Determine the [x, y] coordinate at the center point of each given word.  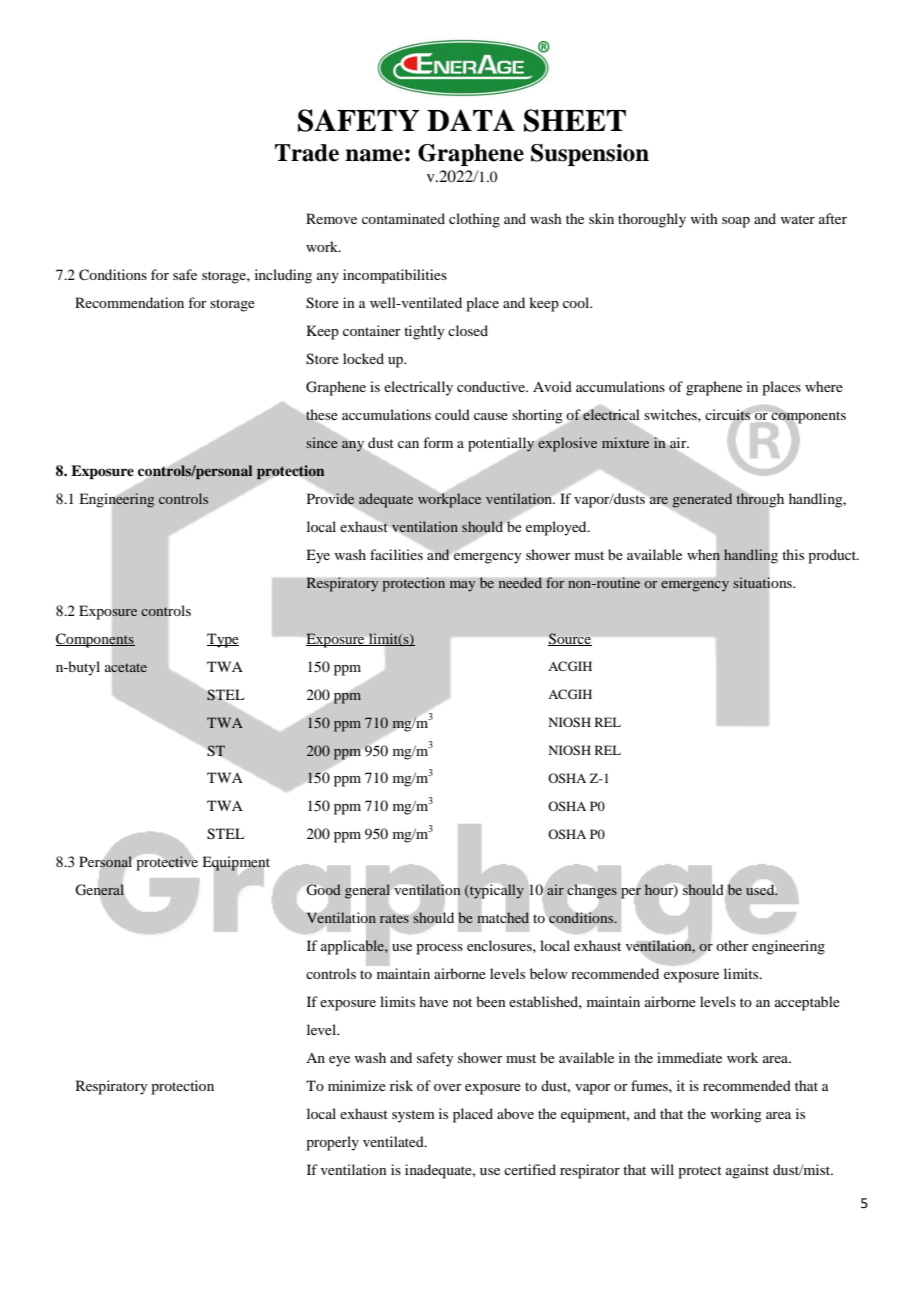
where [824, 386]
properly [332, 1143]
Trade [307, 153]
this [793, 554]
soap [736, 222]
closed [468, 330]
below [549, 973]
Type [223, 640]
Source [570, 639]
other [732, 945]
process [439, 949]
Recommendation [129, 302]
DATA [471, 120]
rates [395, 917]
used [761, 888]
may [462, 586]
